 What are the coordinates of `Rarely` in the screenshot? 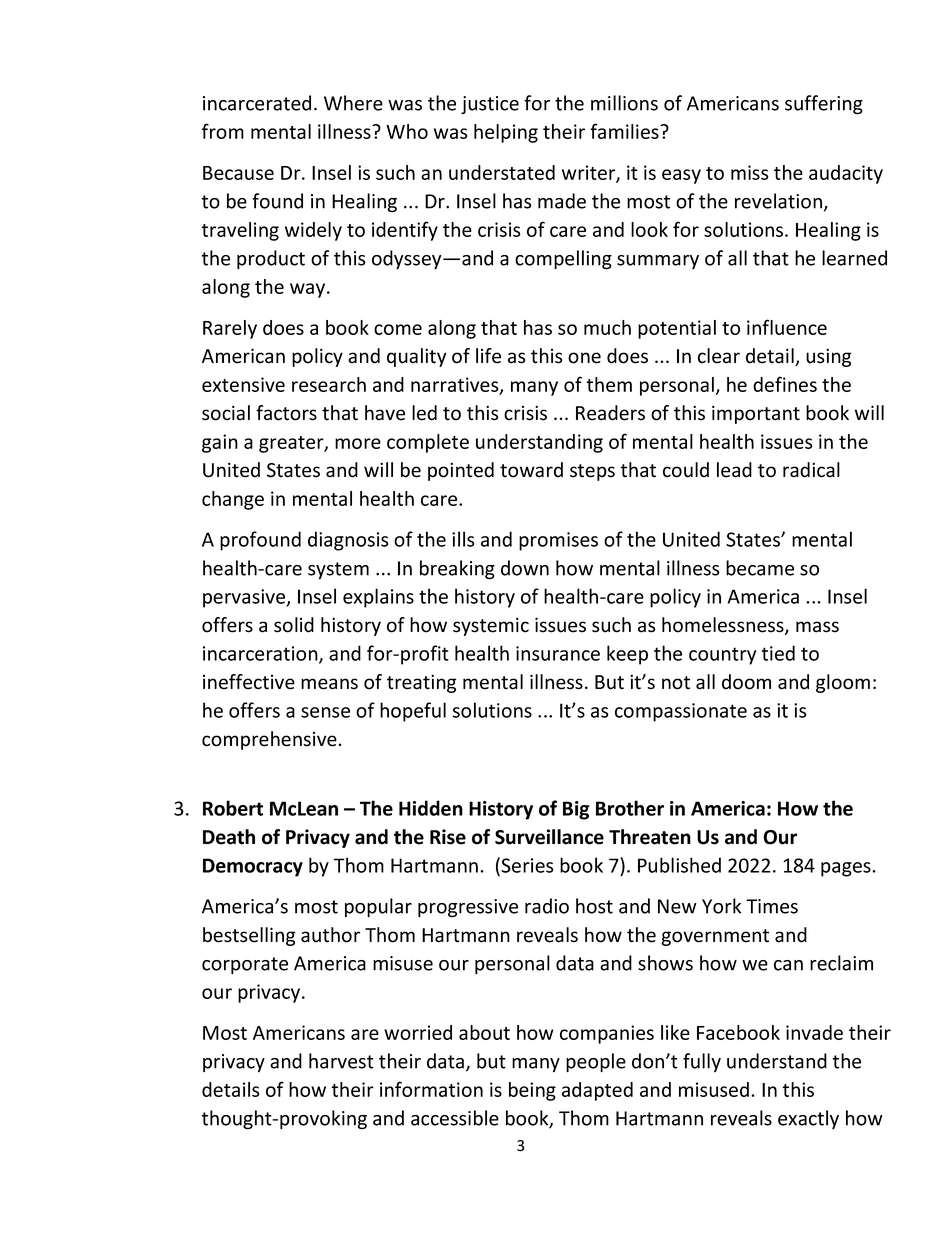 It's located at (230, 329).
